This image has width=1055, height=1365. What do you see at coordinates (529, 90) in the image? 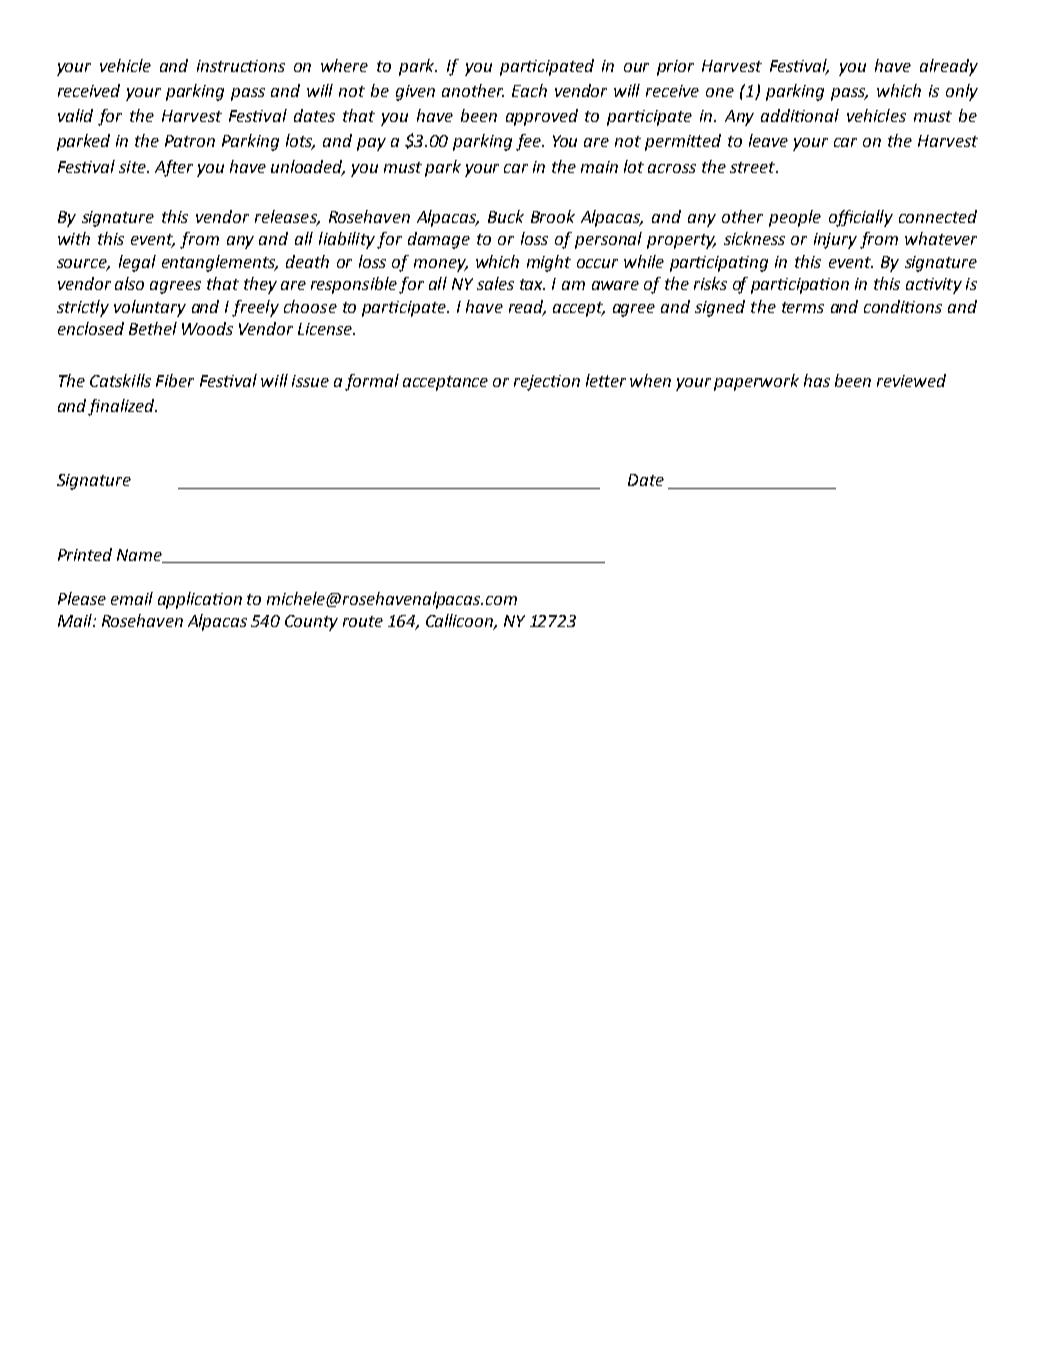
I see `Each` at bounding box center [529, 90].
